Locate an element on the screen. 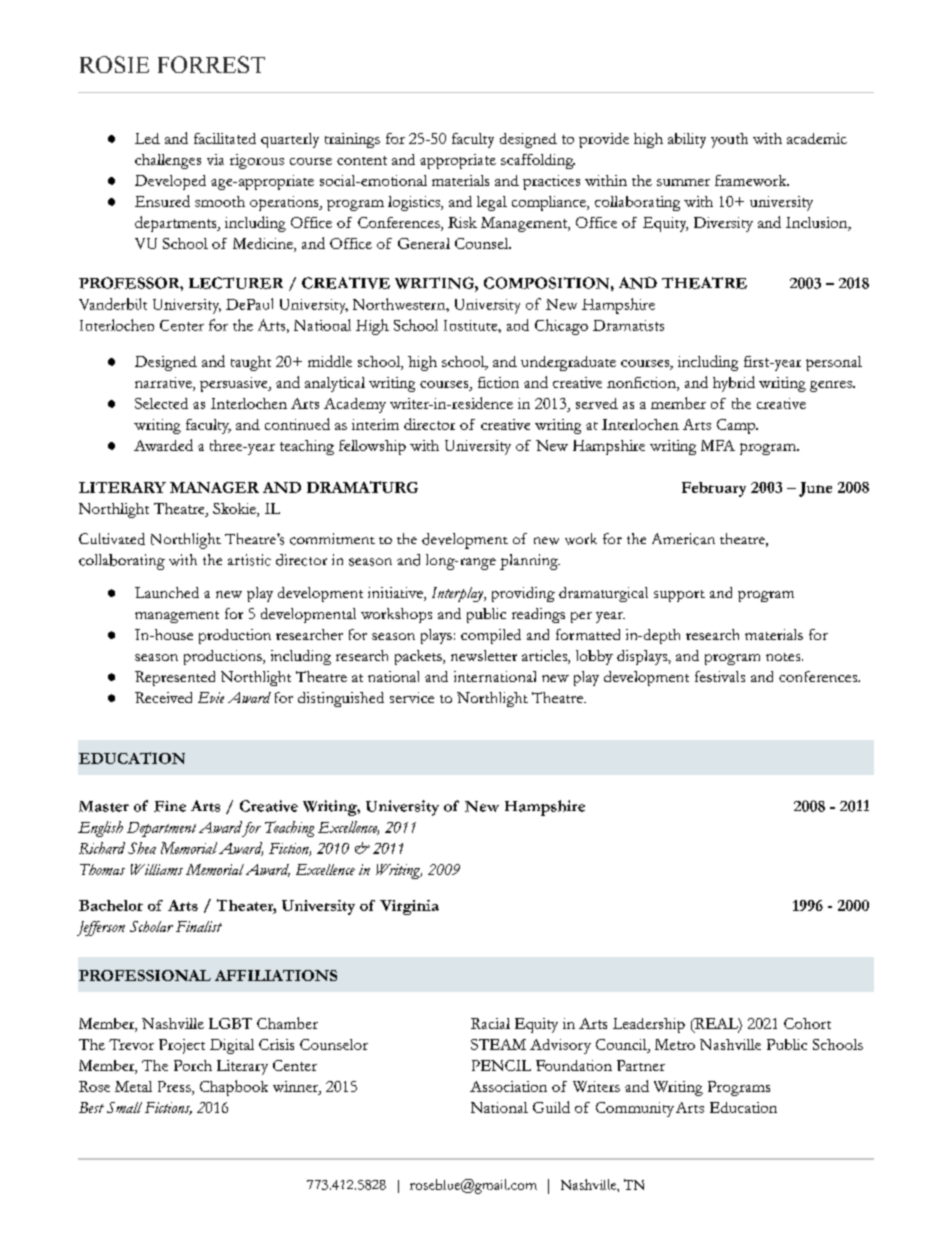 Image resolution: width=952 pixels, height=1233 pixels. Received is located at coordinates (163, 697).
